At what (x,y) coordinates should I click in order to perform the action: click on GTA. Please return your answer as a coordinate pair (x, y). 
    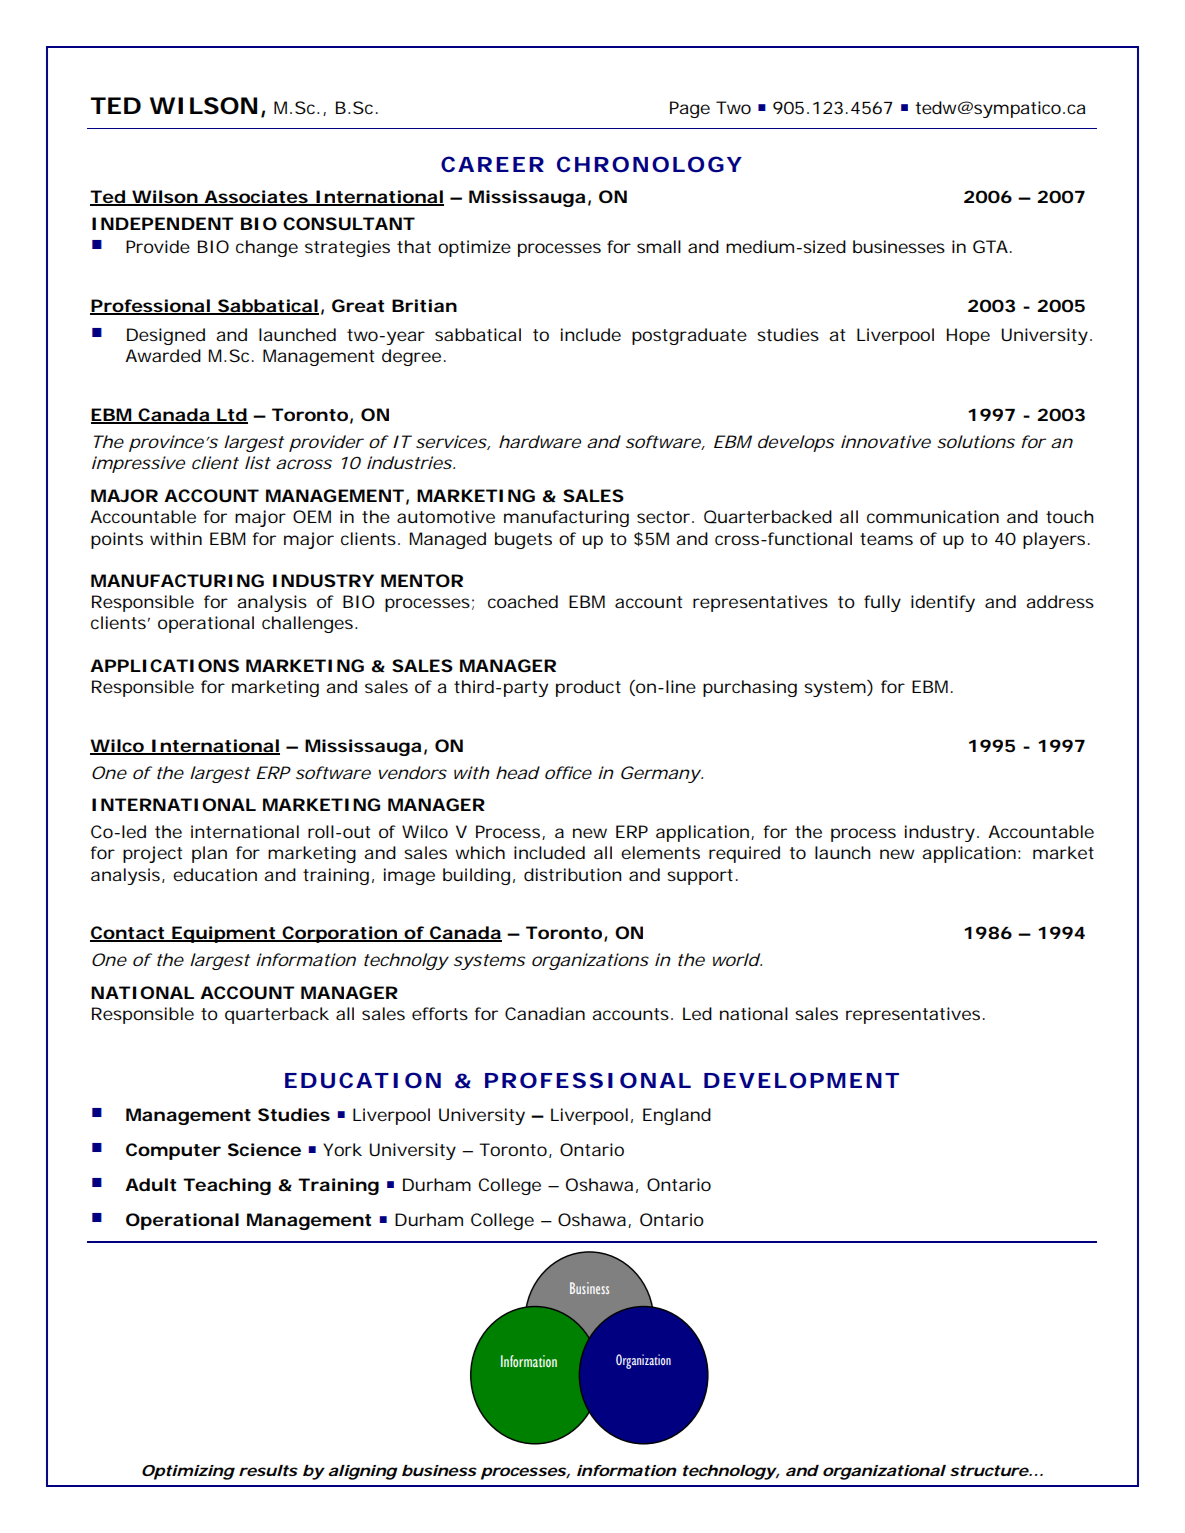
    Looking at the image, I should click on (990, 246).
